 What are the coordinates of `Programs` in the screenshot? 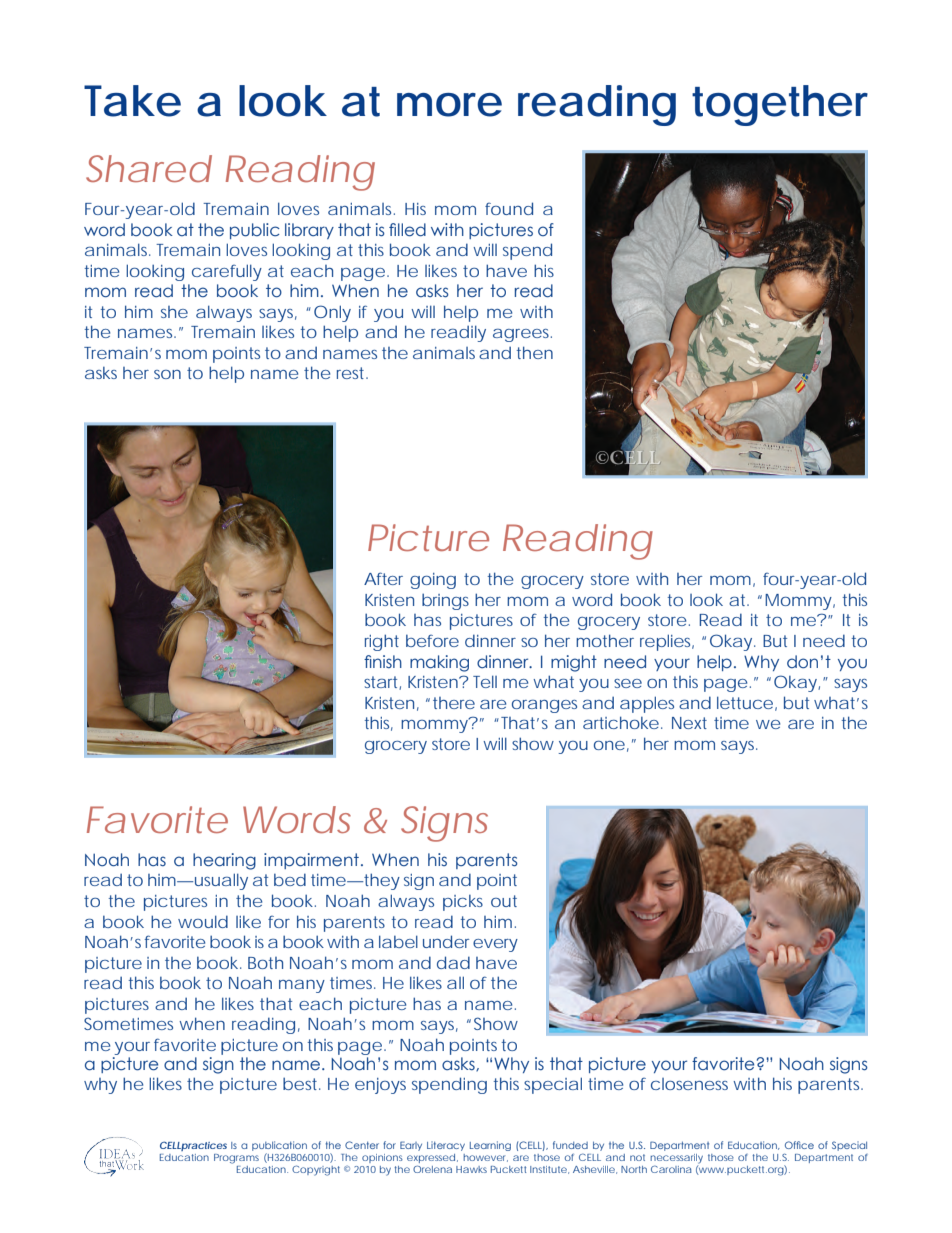 It's located at (236, 1159).
